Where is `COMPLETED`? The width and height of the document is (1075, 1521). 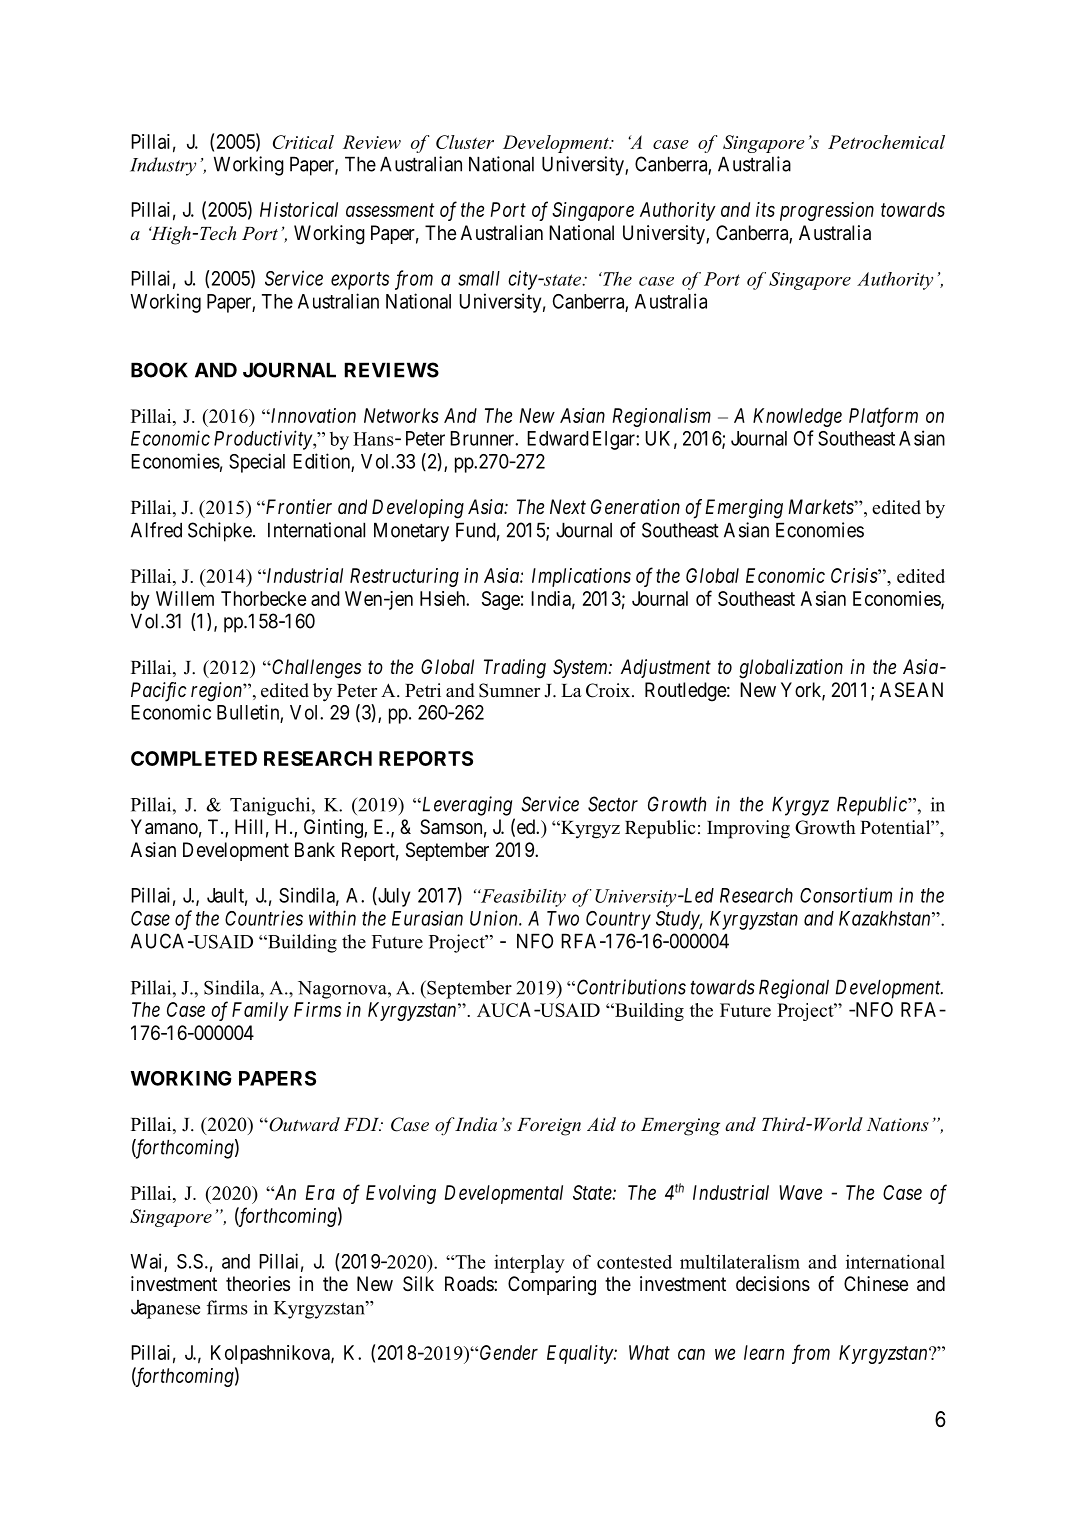 COMPLETED is located at coordinates (194, 758).
